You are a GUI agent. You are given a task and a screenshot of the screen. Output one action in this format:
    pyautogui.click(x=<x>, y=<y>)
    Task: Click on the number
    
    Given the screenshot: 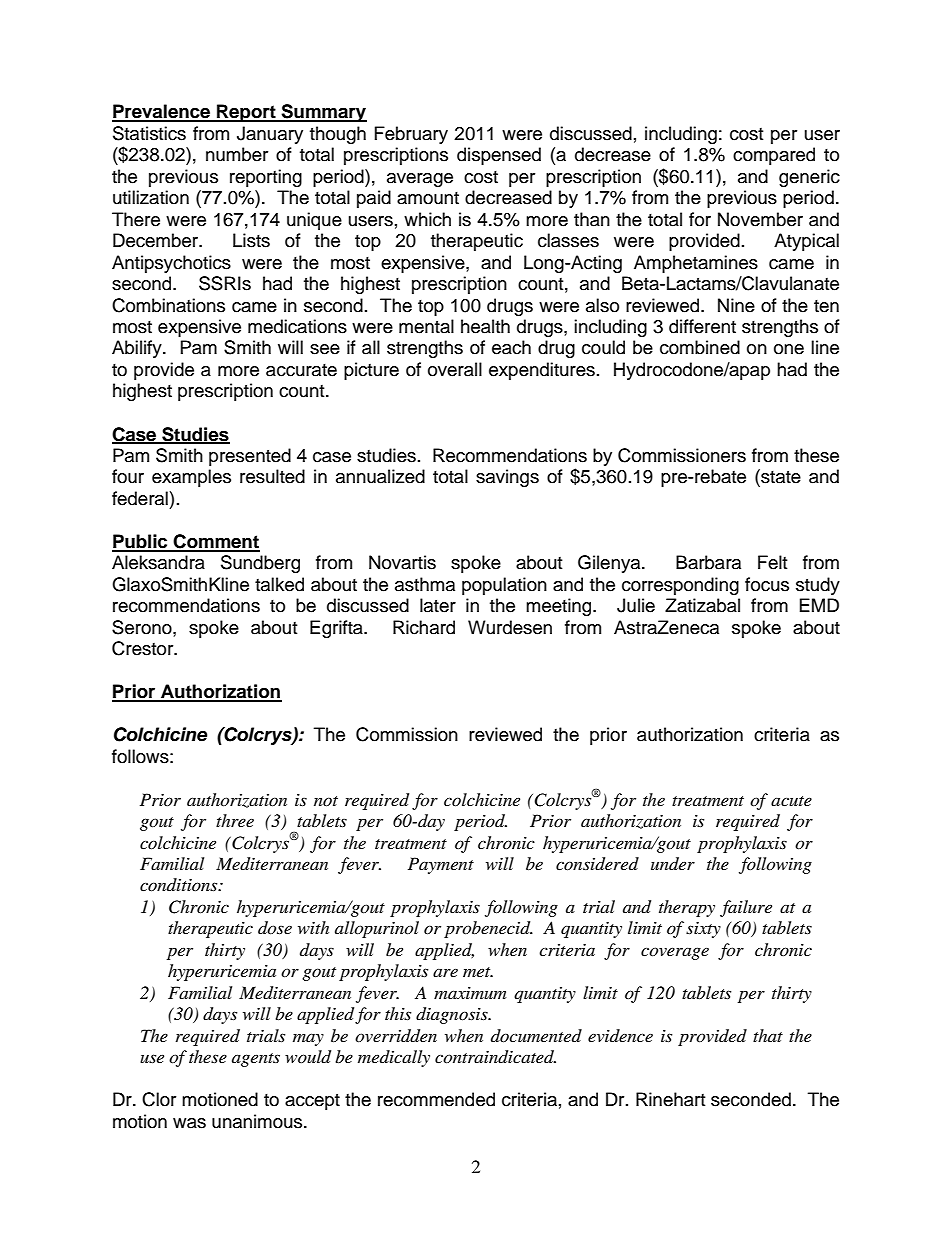 What is the action you would take?
    pyautogui.click(x=237, y=154)
